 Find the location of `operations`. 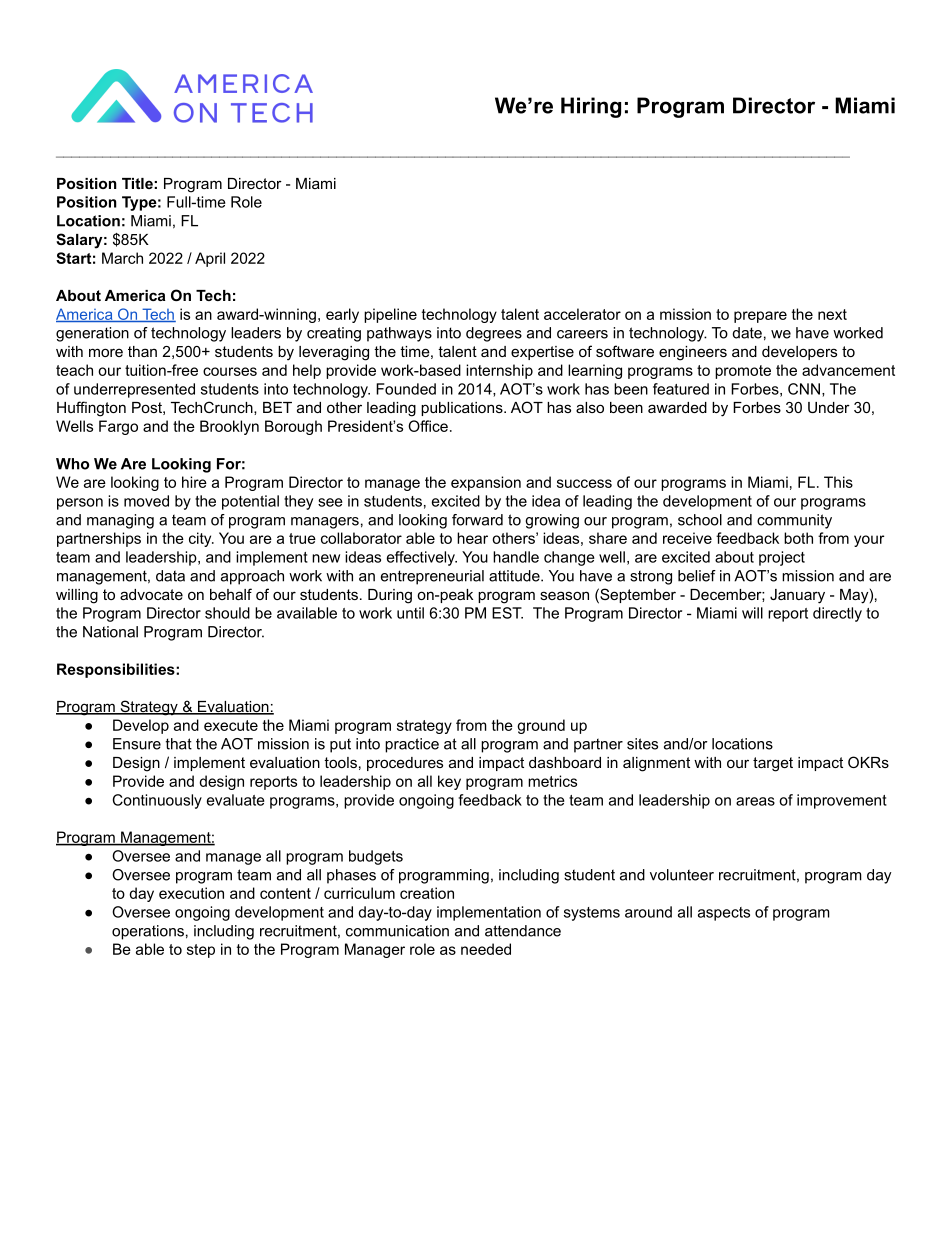

operations is located at coordinates (148, 932).
